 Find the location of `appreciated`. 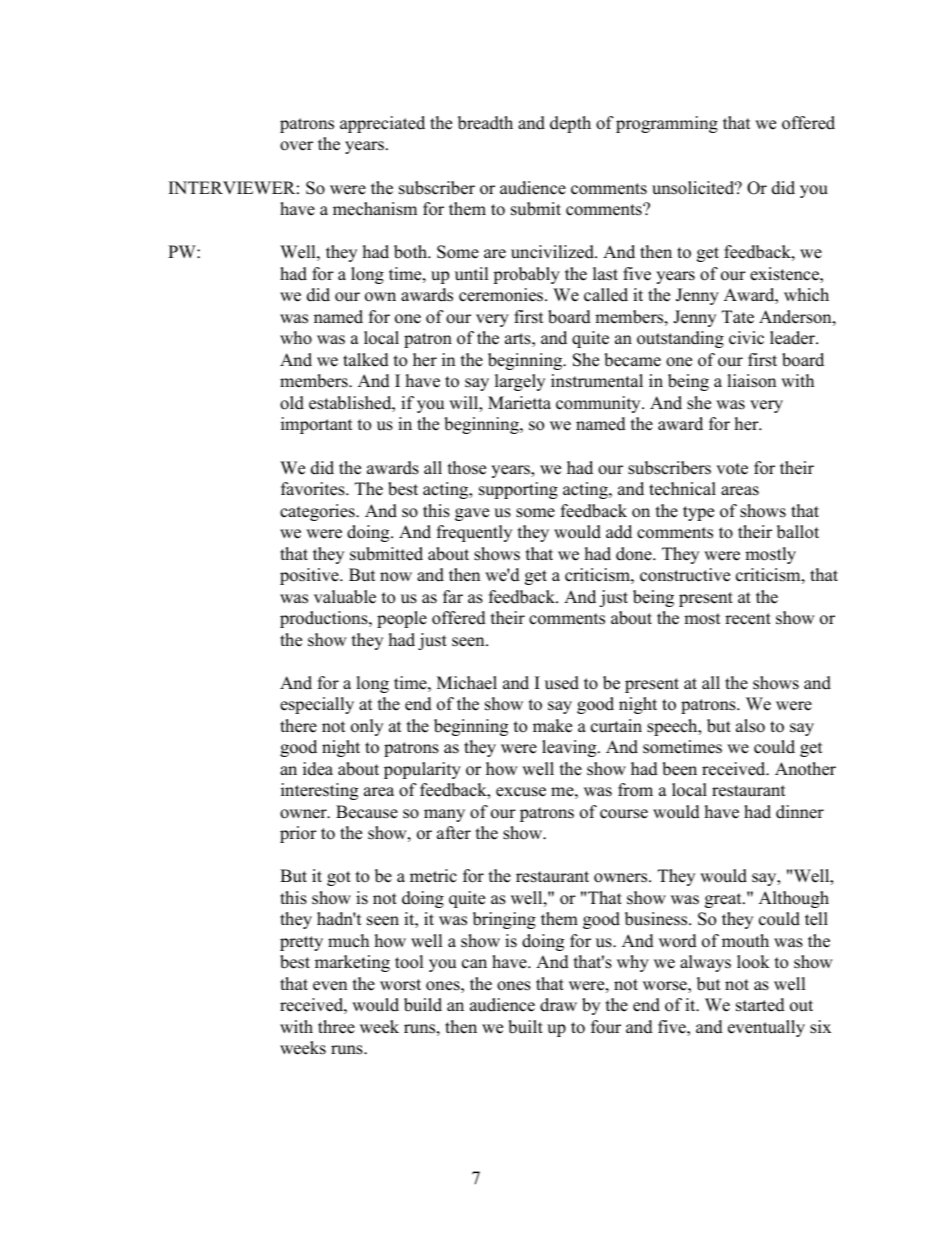

appreciated is located at coordinates (382, 124).
